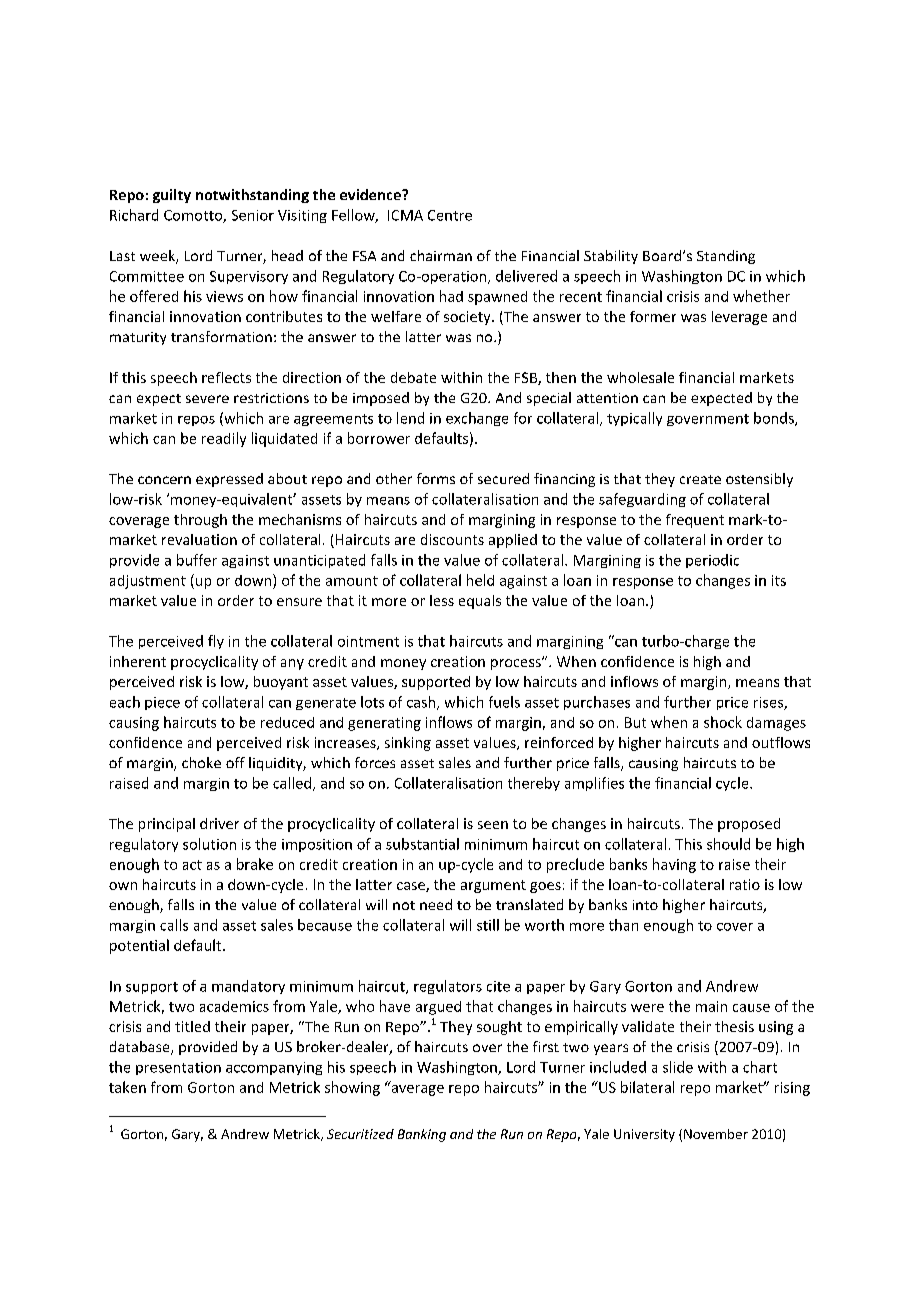 The height and width of the document is (1308, 924). I want to click on presentation, so click(178, 1068).
